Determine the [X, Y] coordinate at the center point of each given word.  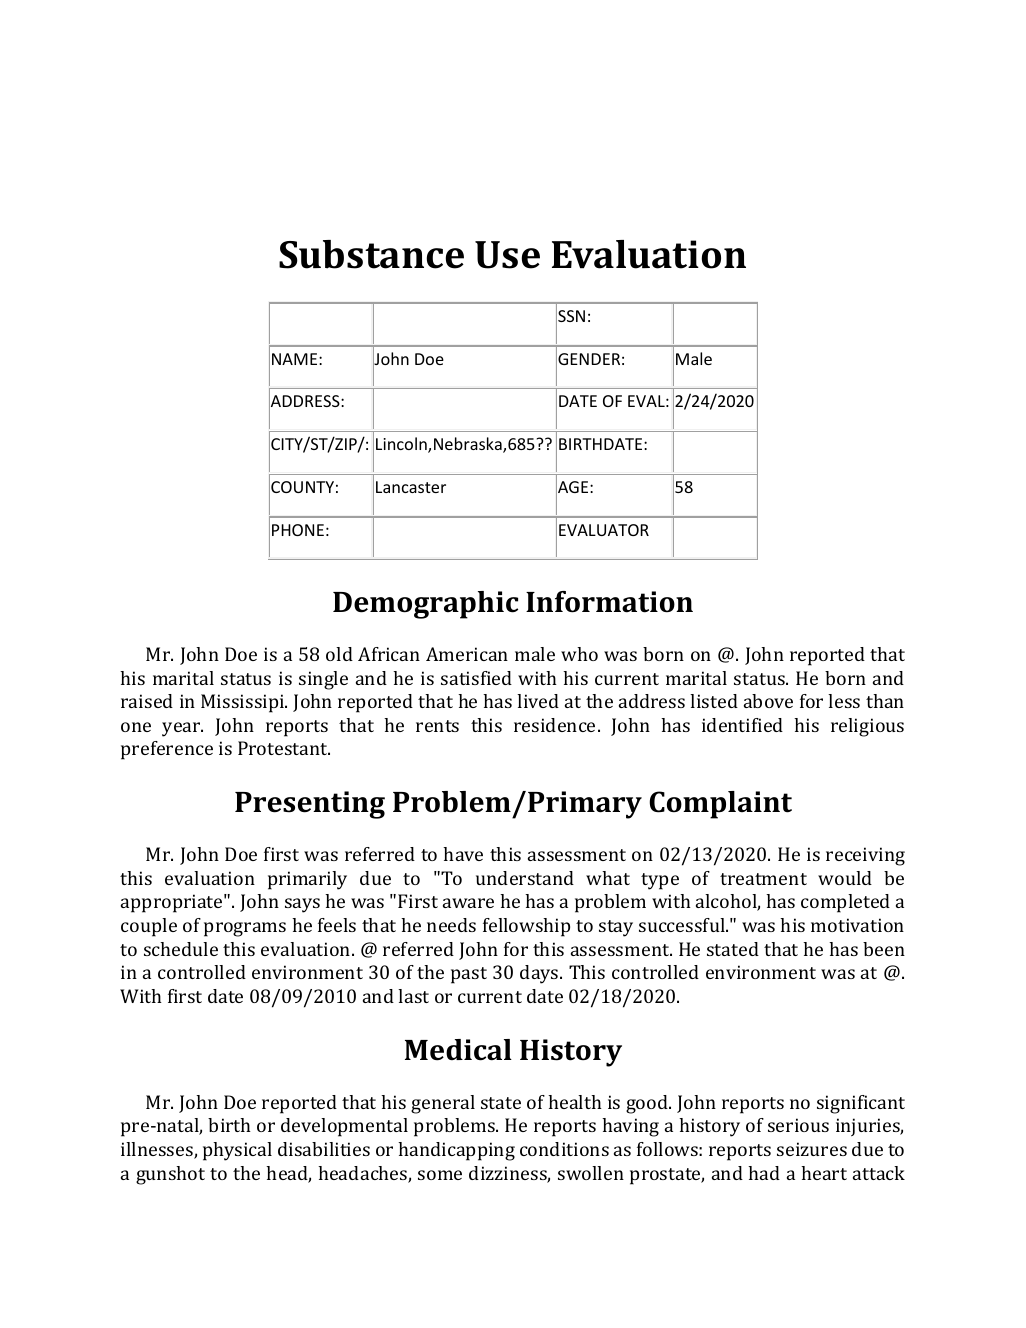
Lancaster [411, 487]
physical [237, 1151]
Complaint [720, 805]
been [884, 949]
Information [609, 602]
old [339, 654]
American [467, 654]
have [463, 854]
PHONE [298, 530]
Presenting [310, 805]
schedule [181, 949]
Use [507, 255]
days [540, 974]
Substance [371, 254]
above [768, 701]
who [579, 654]
